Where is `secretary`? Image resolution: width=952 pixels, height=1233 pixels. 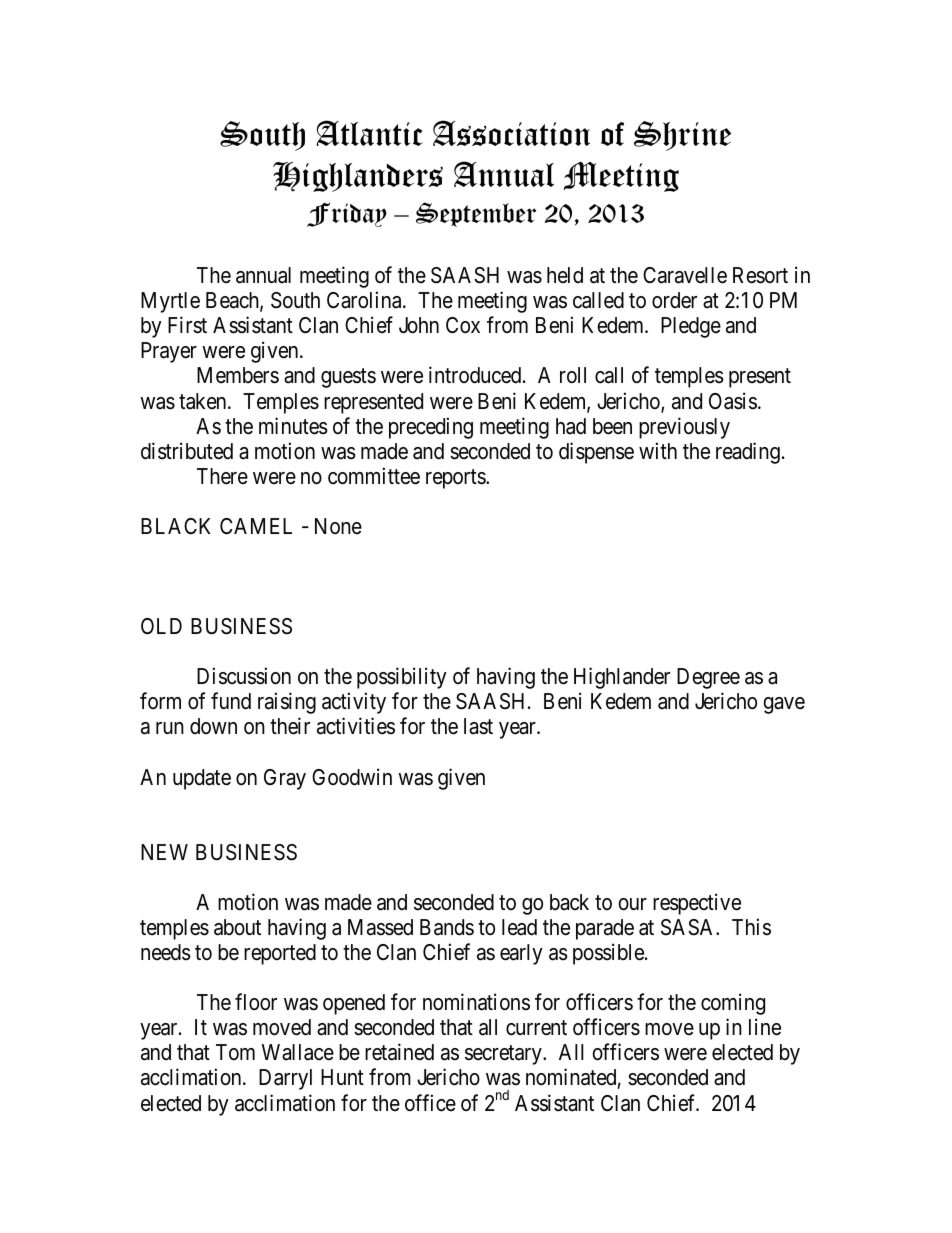
secretary is located at coordinates (504, 1055).
